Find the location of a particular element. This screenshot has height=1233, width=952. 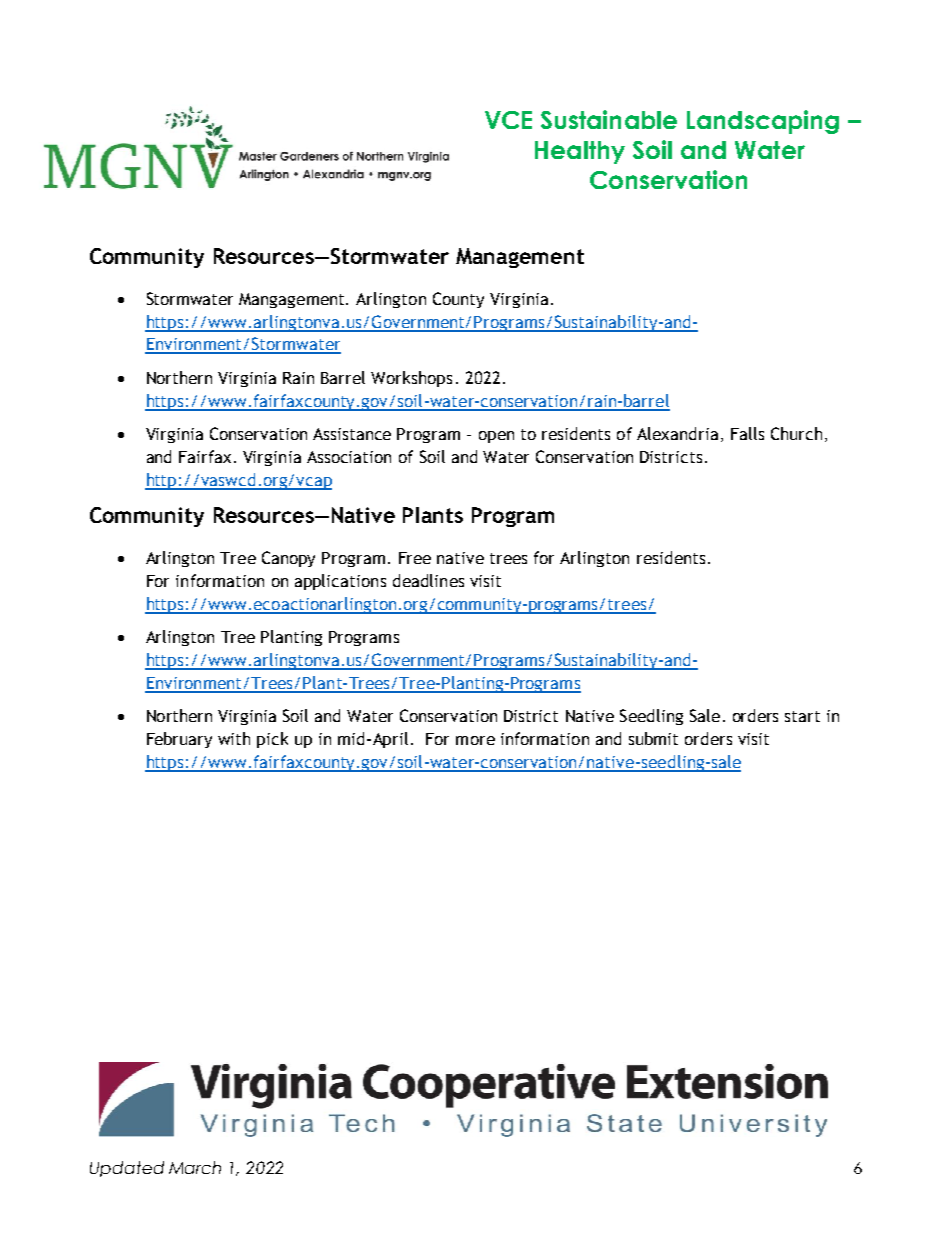

Healthy is located at coordinates (580, 152).
